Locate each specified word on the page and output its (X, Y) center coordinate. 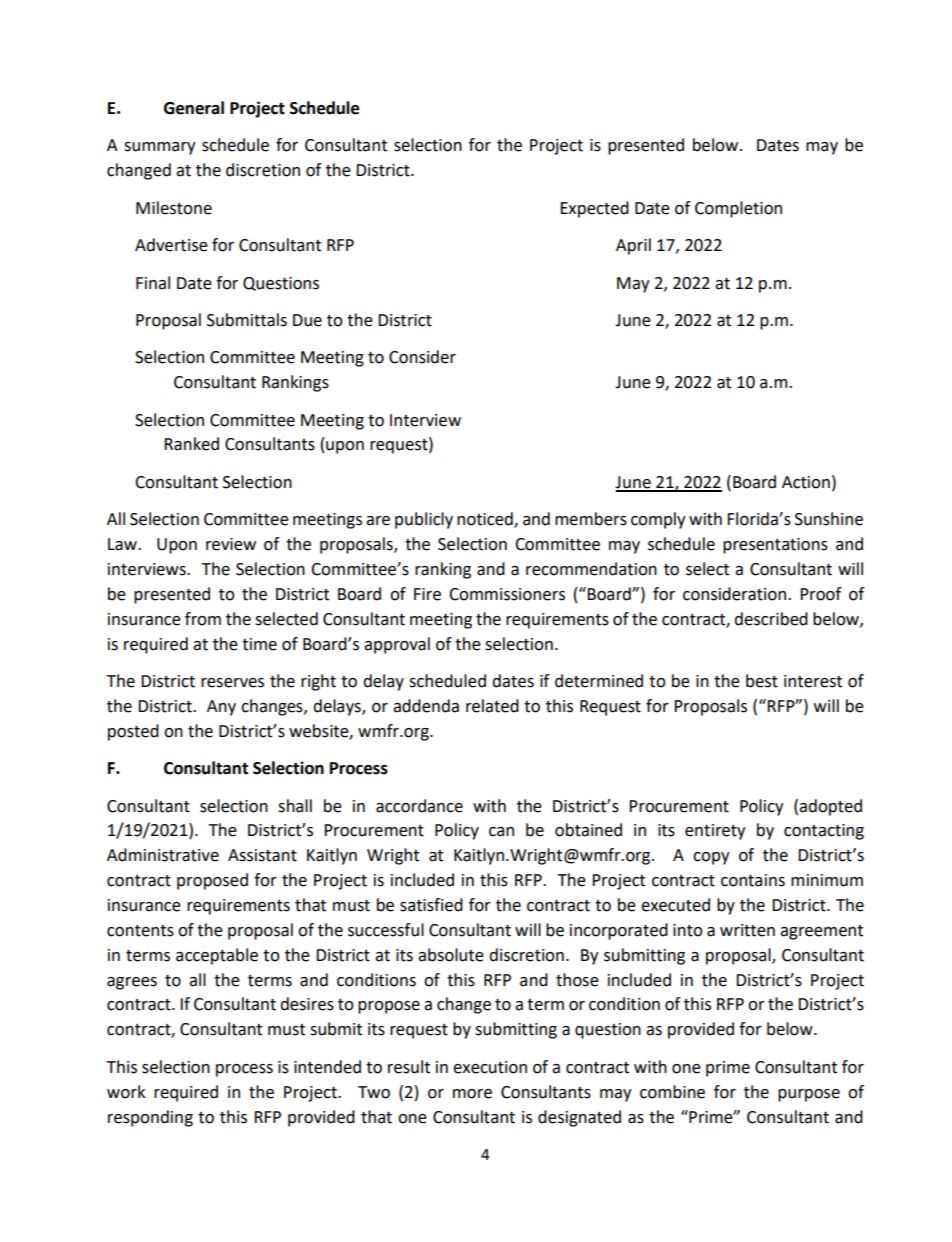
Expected (594, 209)
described (771, 619)
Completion (738, 209)
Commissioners (507, 594)
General (194, 108)
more (472, 1094)
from (203, 619)
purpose (809, 1095)
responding (150, 1118)
